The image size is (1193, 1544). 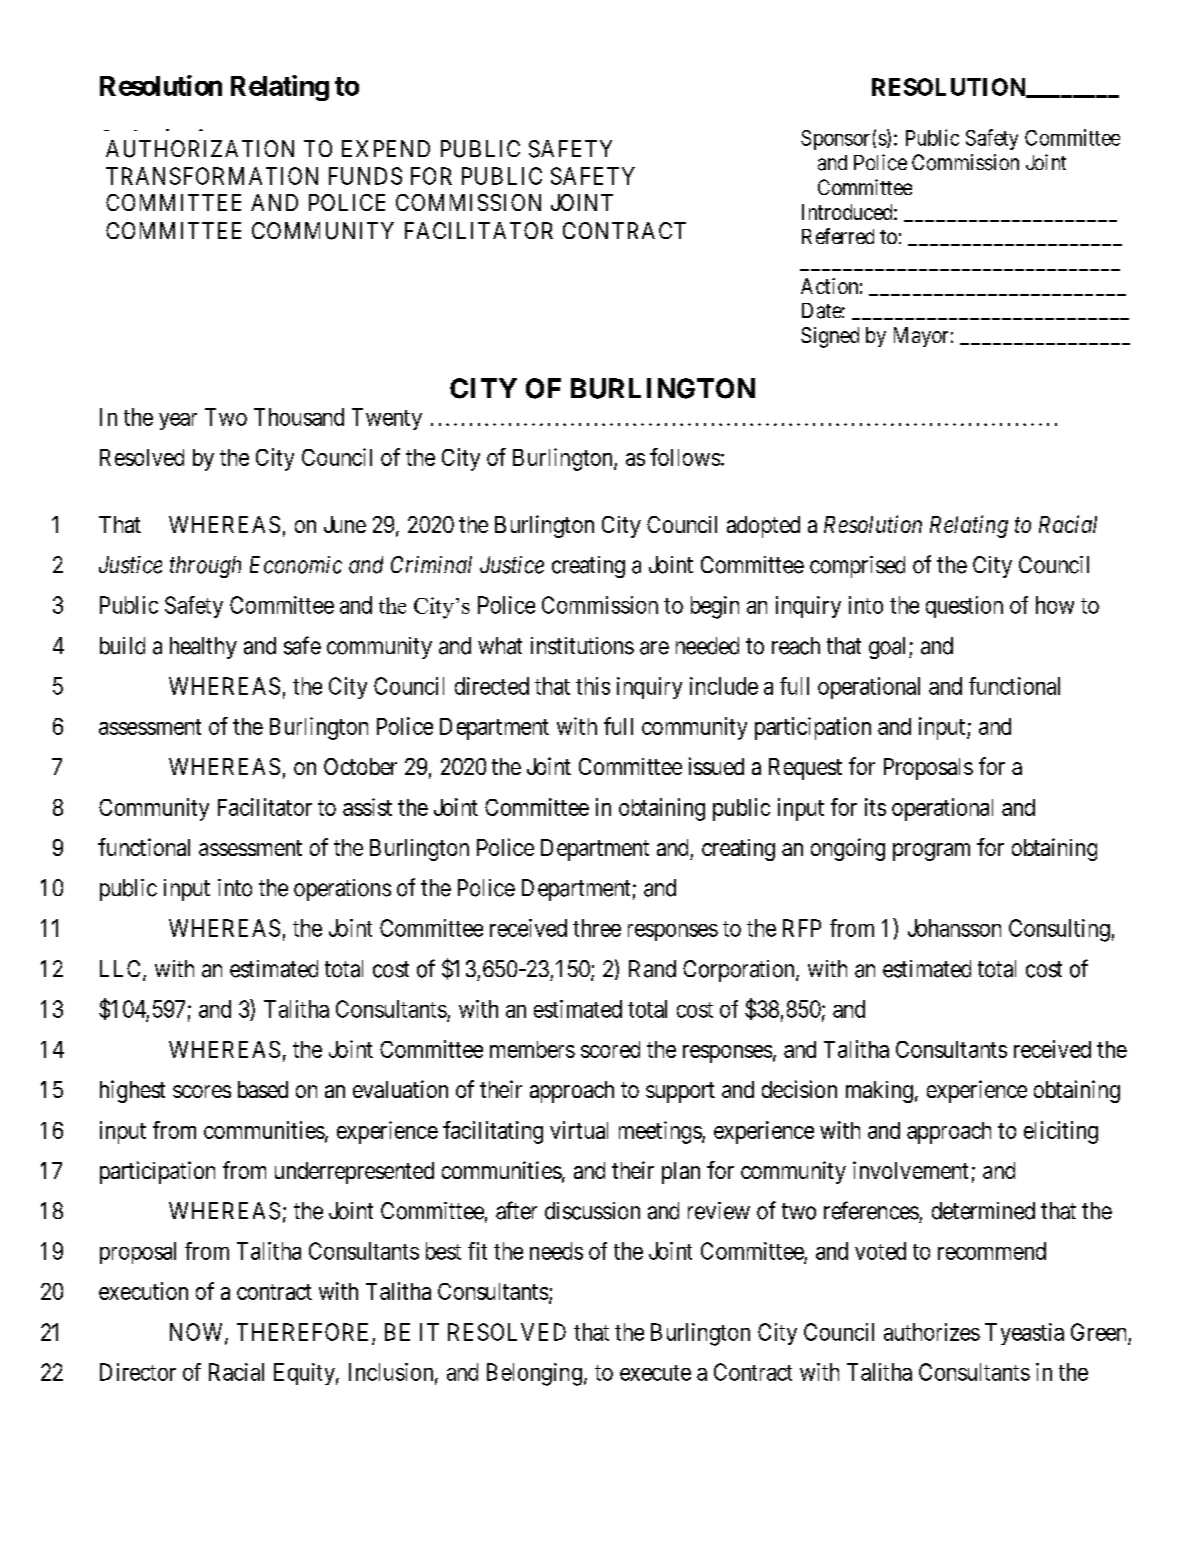 What do you see at coordinates (299, 417) in the screenshot?
I see `Thousand` at bounding box center [299, 417].
